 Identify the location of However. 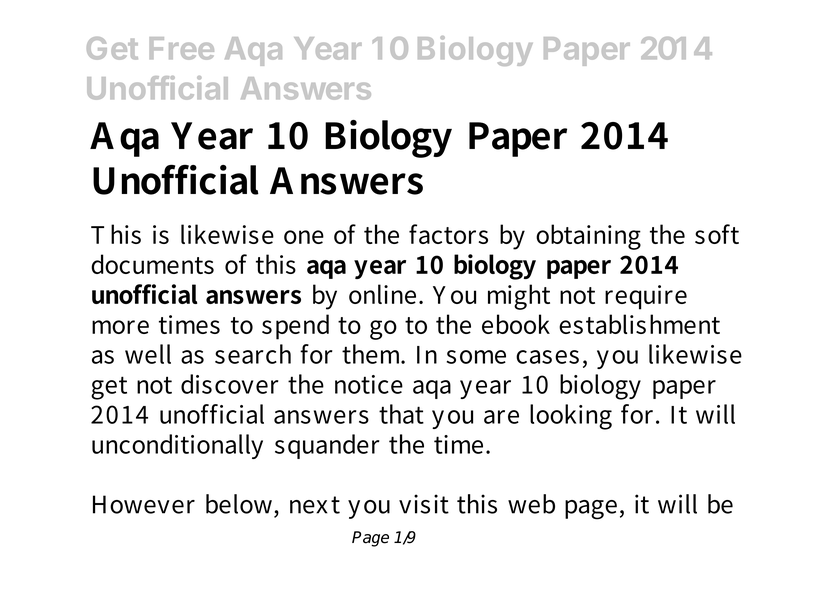
(144, 504).
